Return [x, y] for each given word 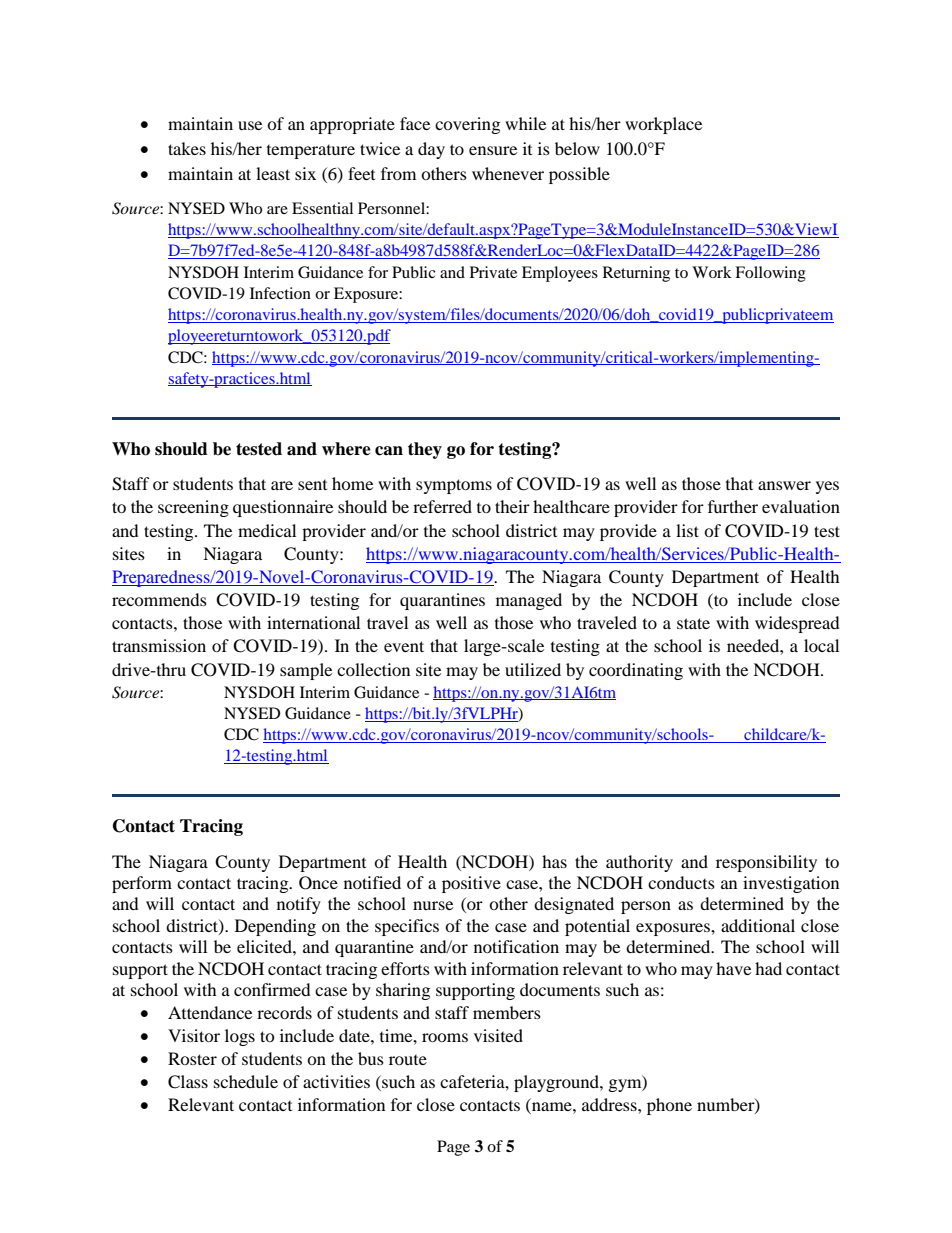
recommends [159, 599]
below [577, 148]
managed [529, 601]
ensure [493, 150]
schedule [246, 1081]
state [693, 623]
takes [187, 148]
